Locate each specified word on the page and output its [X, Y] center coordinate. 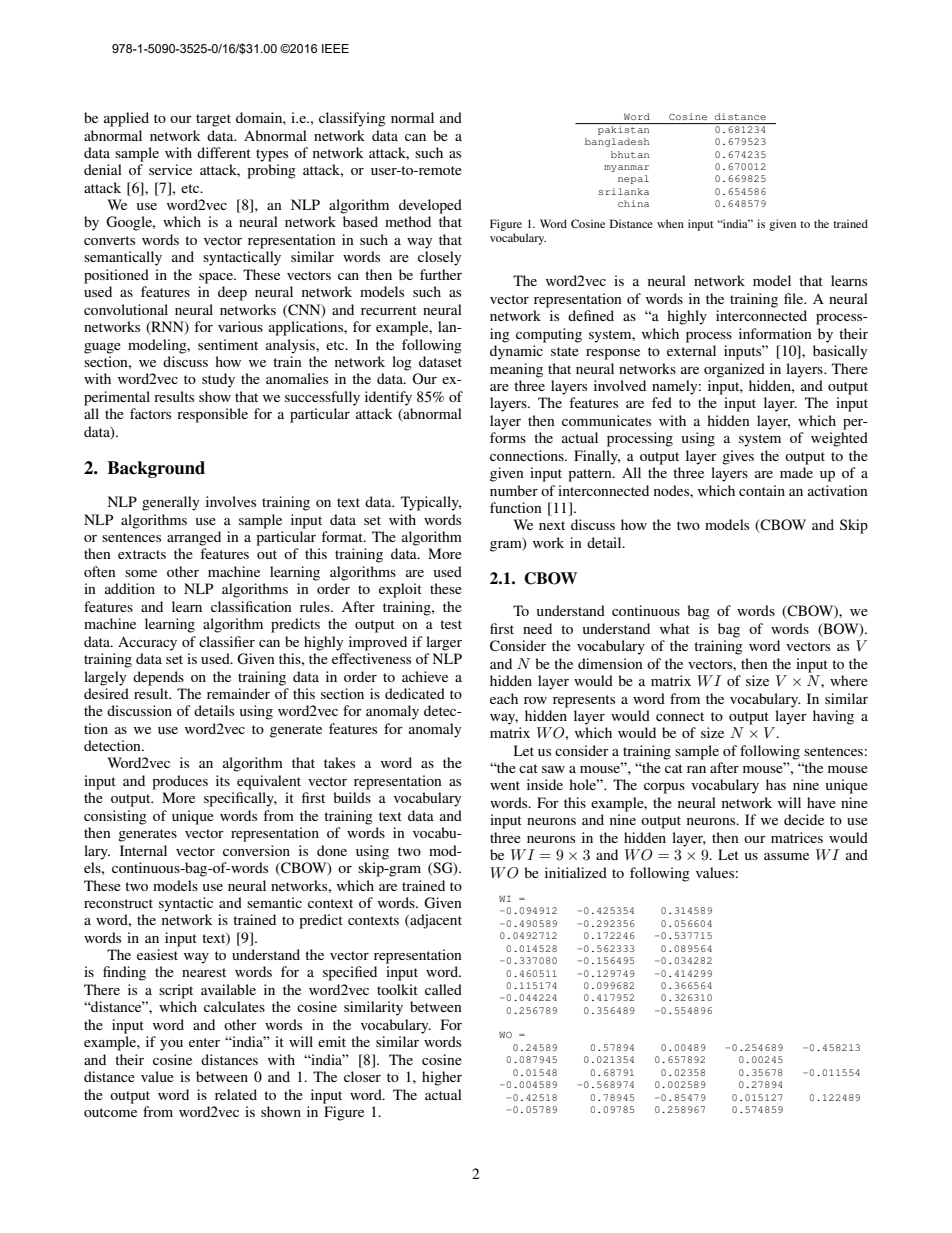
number [514, 490]
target [213, 120]
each [504, 698]
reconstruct [118, 903]
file [795, 298]
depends [158, 678]
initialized [576, 872]
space [217, 278]
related [236, 1094]
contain [762, 490]
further [441, 274]
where [849, 680]
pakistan [624, 129]
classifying [352, 119]
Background [156, 469]
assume [786, 856]
